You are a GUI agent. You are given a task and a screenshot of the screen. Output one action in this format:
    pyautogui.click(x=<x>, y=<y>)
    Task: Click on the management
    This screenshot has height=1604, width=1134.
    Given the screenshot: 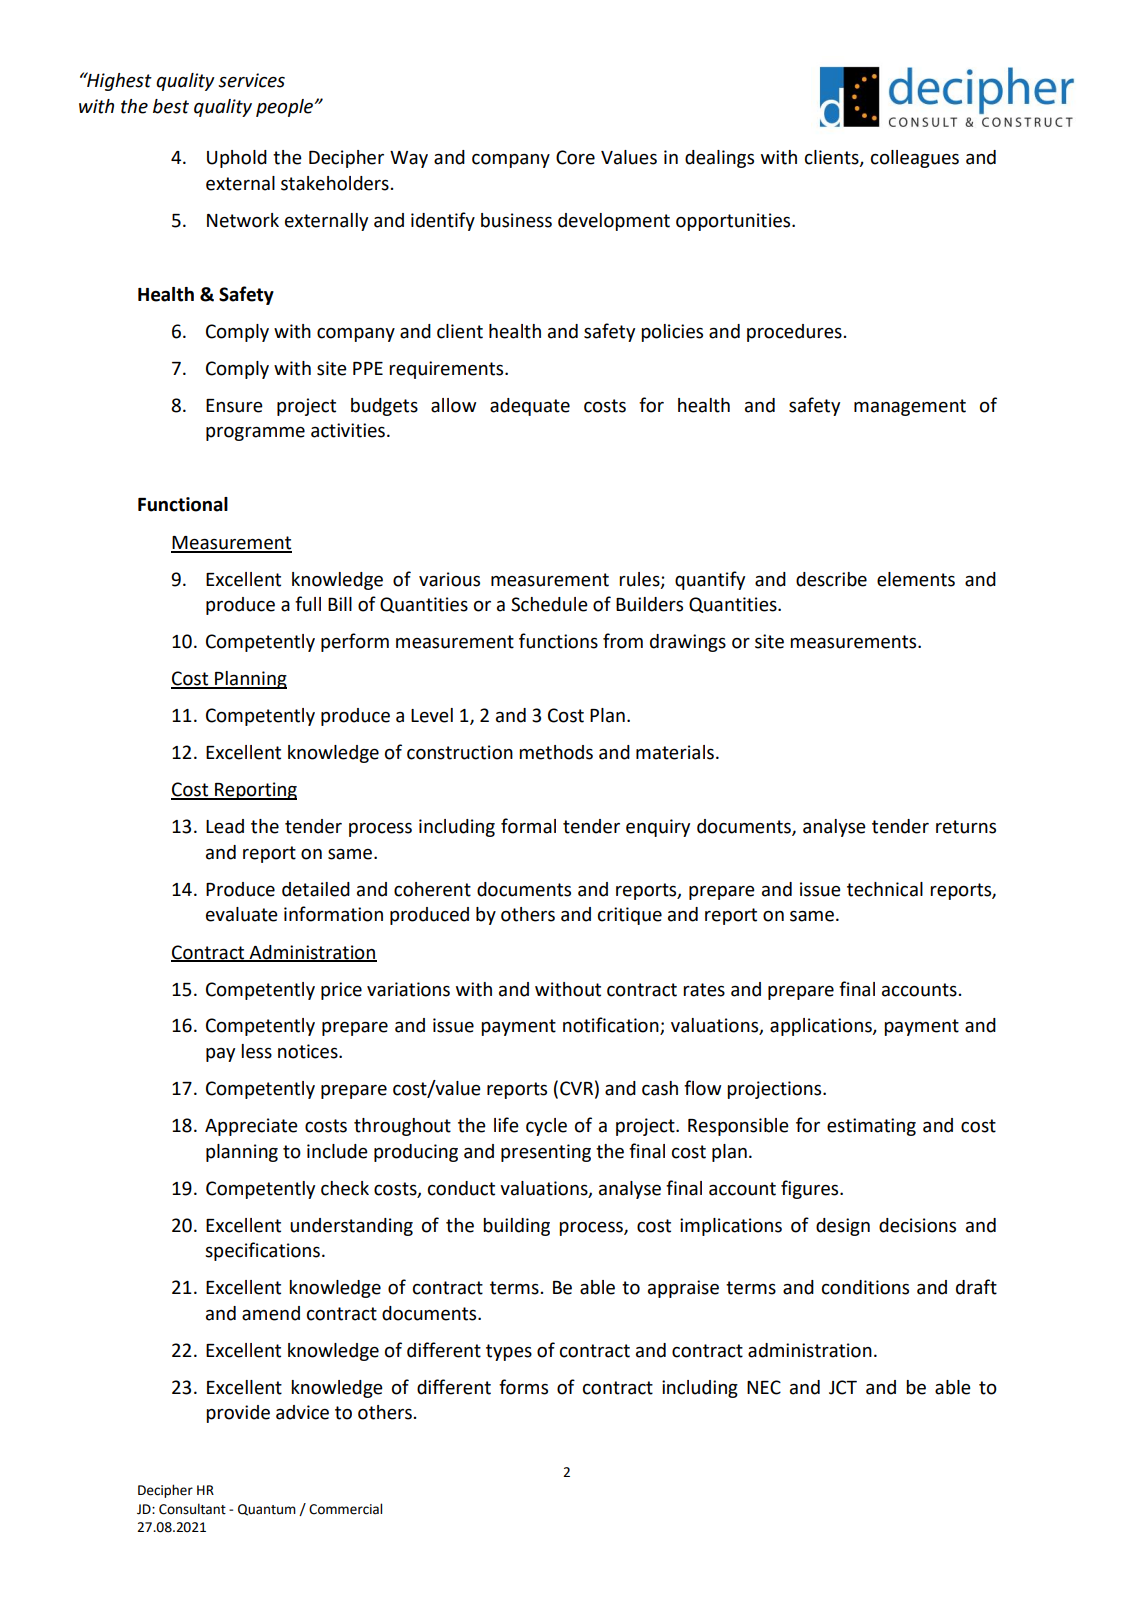 What is the action you would take?
    pyautogui.click(x=910, y=407)
